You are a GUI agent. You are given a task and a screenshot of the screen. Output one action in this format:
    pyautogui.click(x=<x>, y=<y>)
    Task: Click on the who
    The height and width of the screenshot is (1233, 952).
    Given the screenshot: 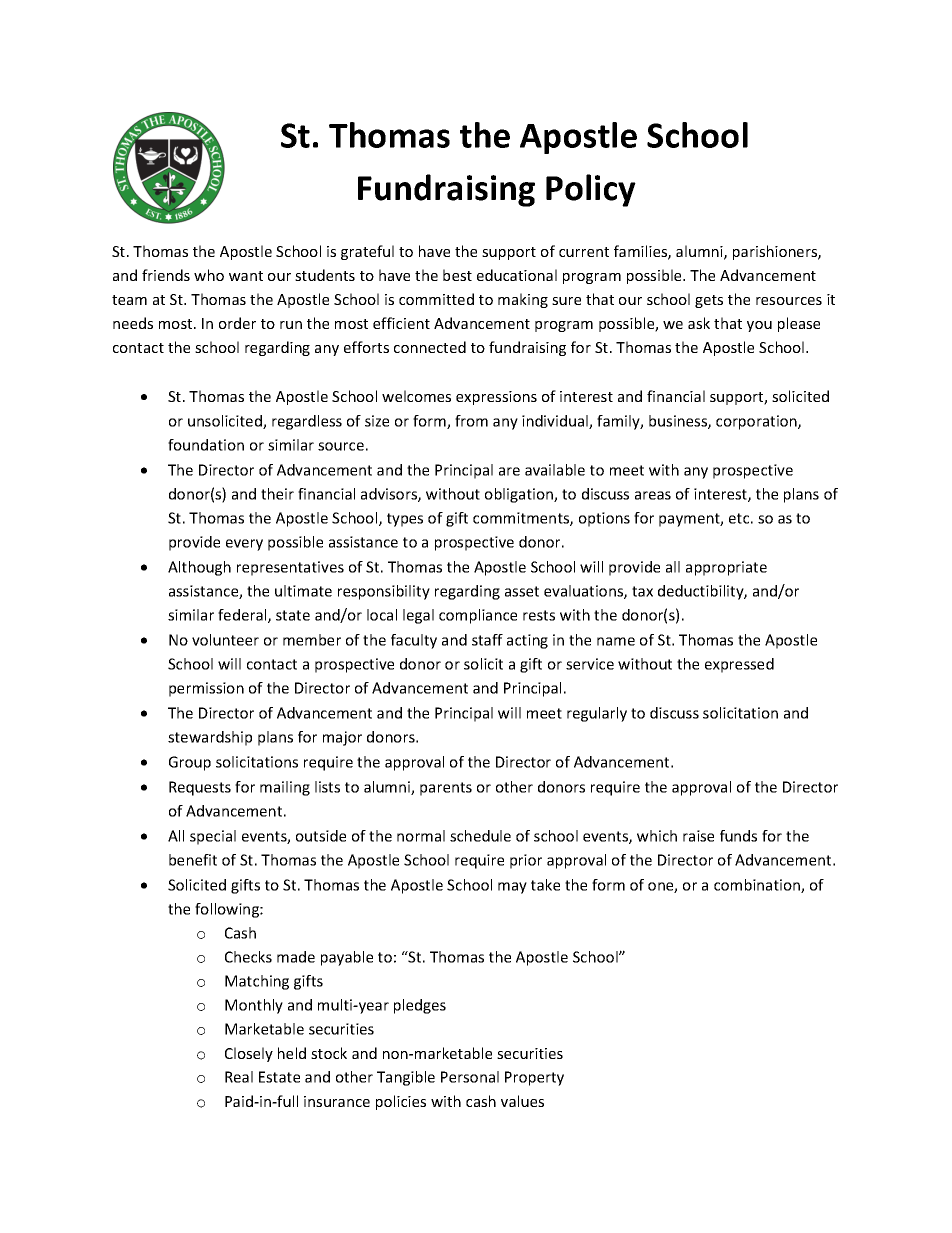 What is the action you would take?
    pyautogui.click(x=209, y=275)
